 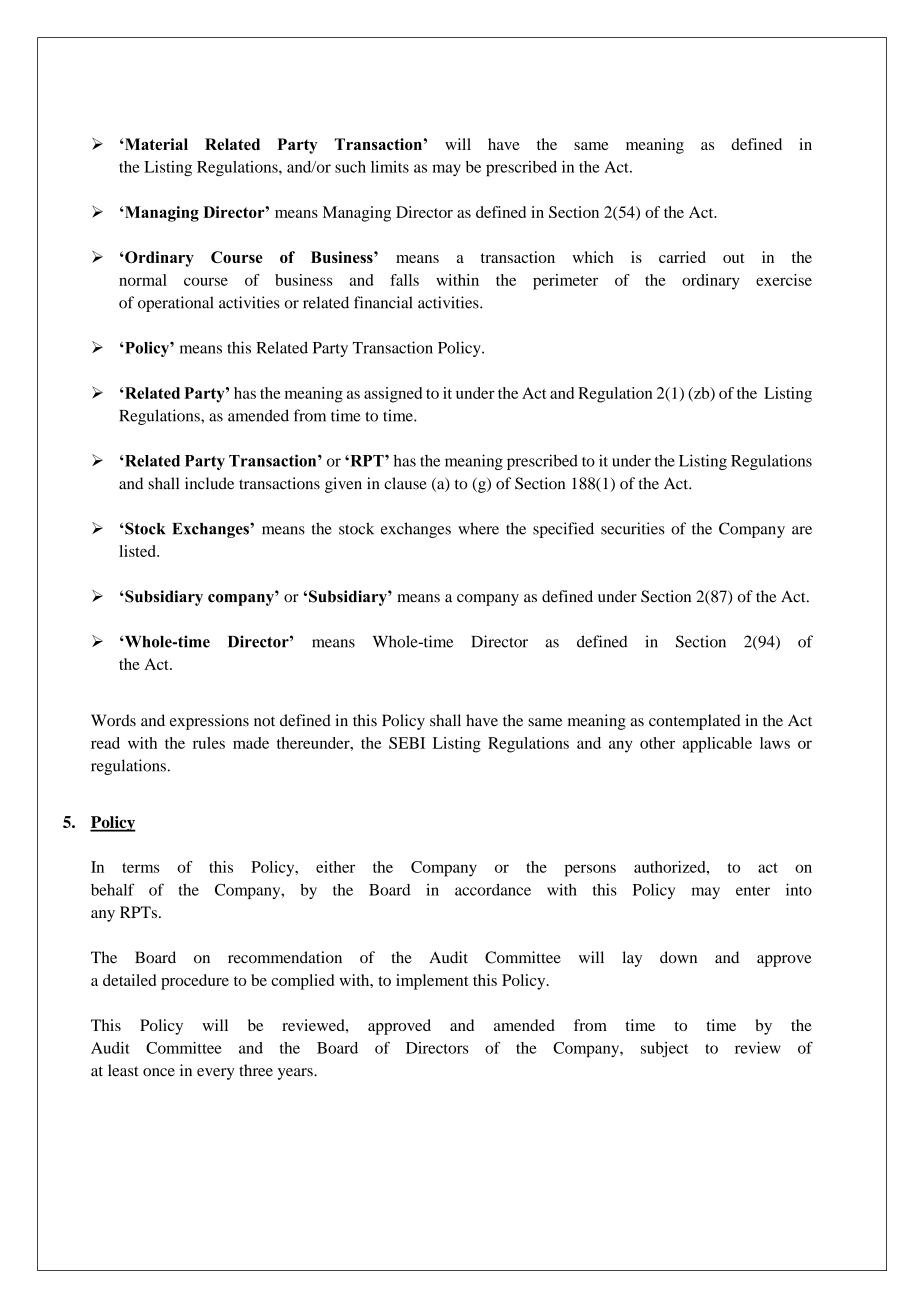 I want to click on assigned, so click(x=393, y=395).
